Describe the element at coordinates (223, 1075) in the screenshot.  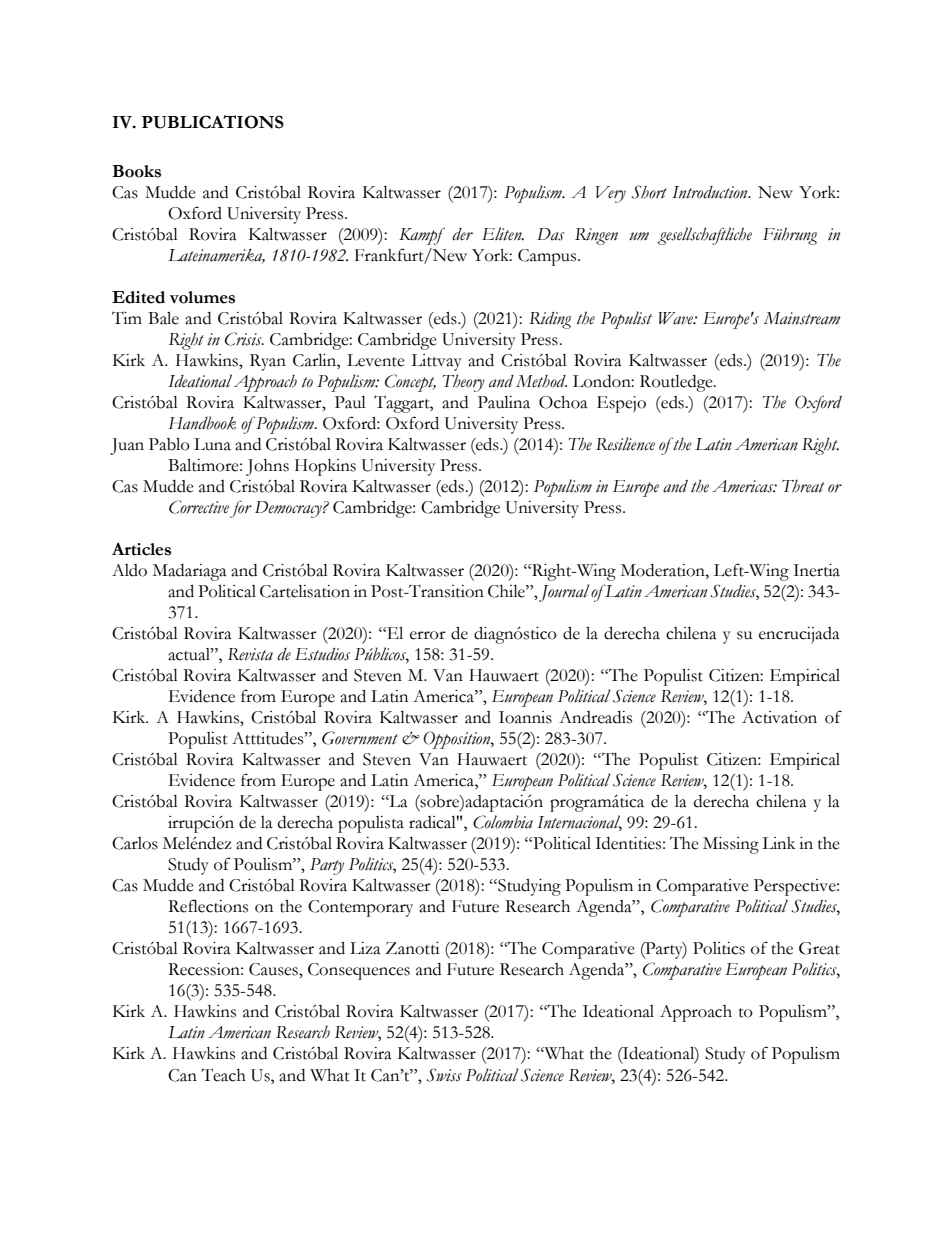
I see `Teach` at that location.
